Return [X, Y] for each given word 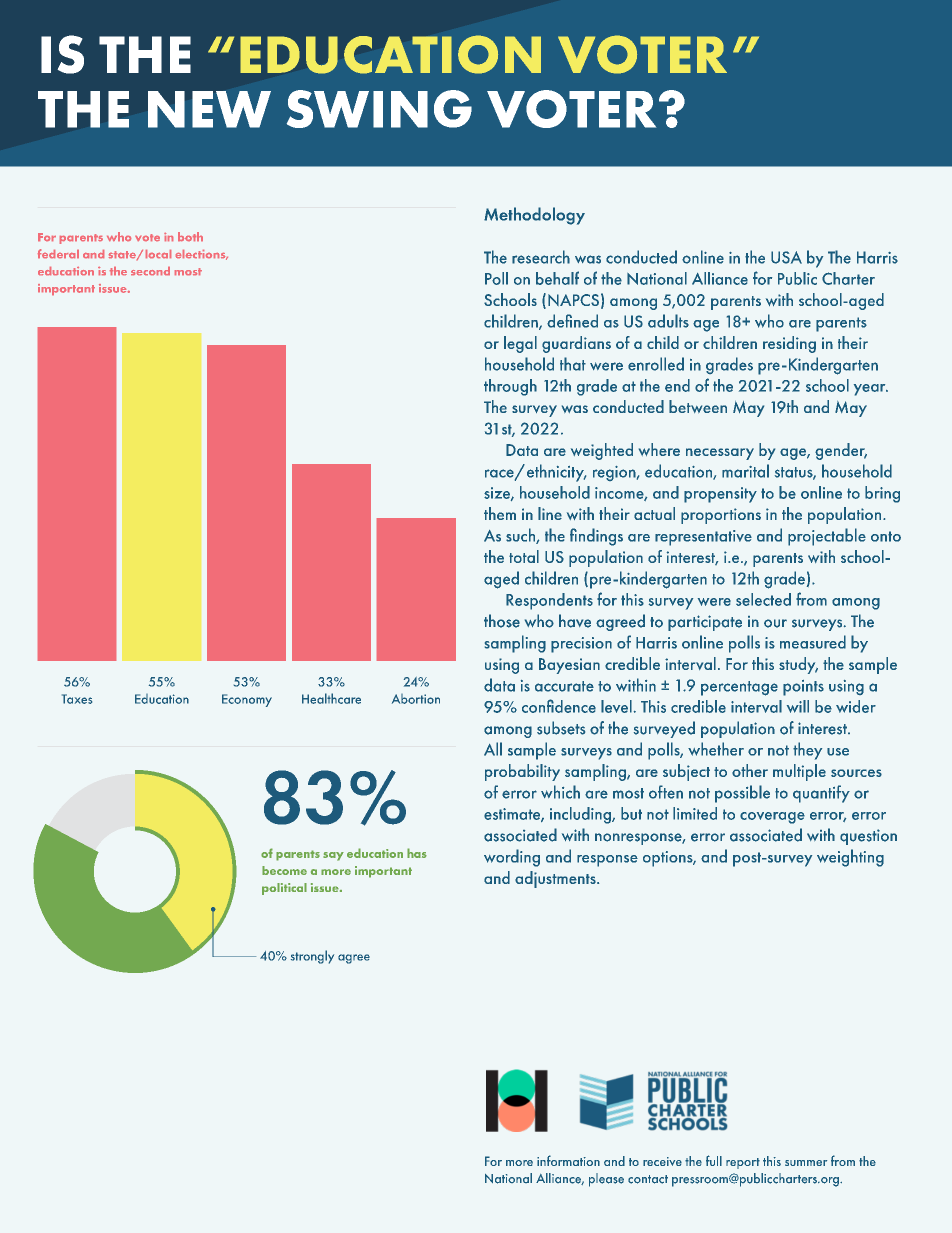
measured [813, 642]
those [502, 621]
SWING [379, 109]
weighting [850, 858]
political [284, 889]
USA [786, 257]
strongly [312, 957]
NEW [209, 109]
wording [512, 858]
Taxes [77, 699]
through [510, 387]
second [150, 271]
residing [789, 344]
